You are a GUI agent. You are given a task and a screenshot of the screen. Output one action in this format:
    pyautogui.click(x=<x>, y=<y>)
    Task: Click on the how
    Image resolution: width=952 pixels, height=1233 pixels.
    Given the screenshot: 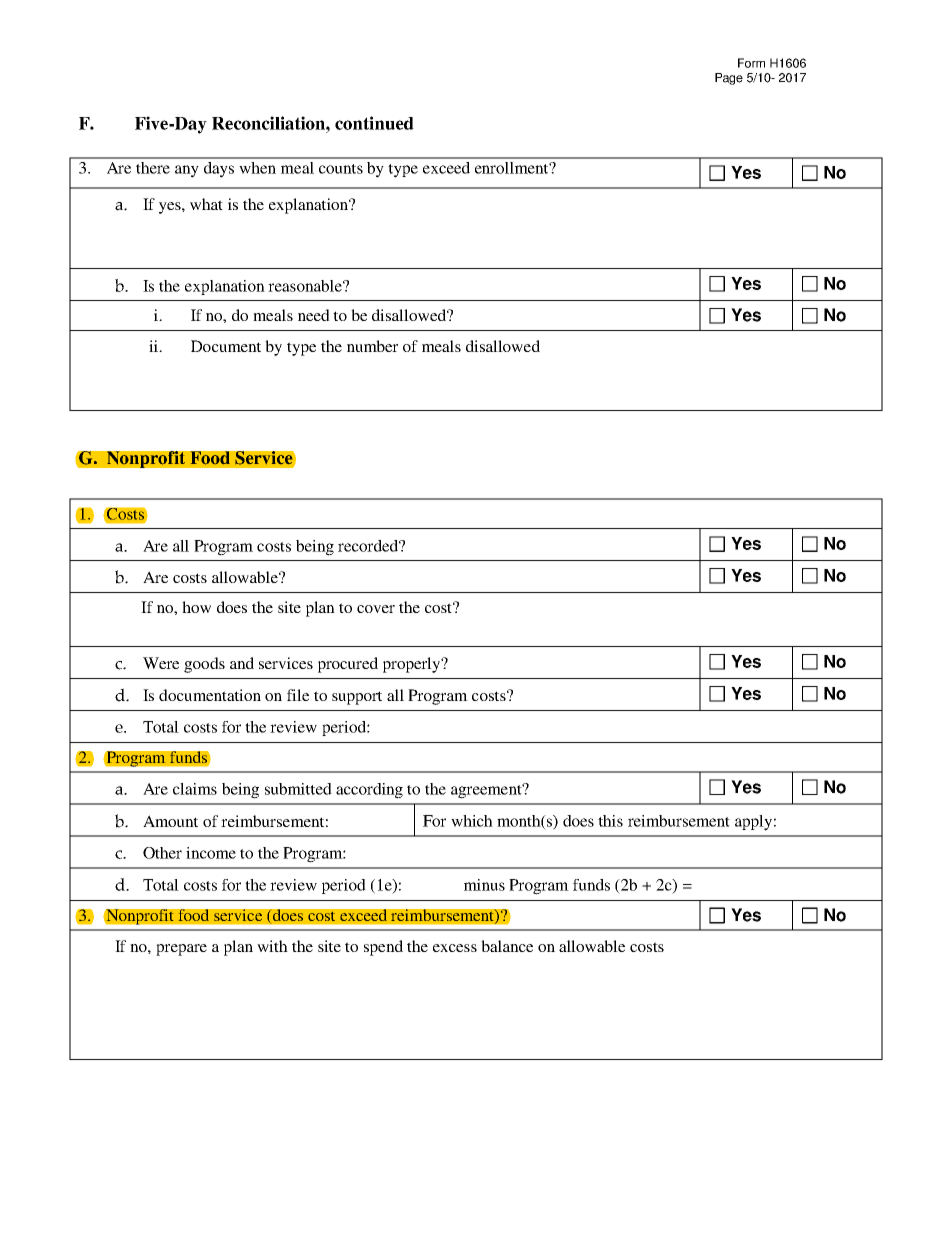 What is the action you would take?
    pyautogui.click(x=196, y=607)
